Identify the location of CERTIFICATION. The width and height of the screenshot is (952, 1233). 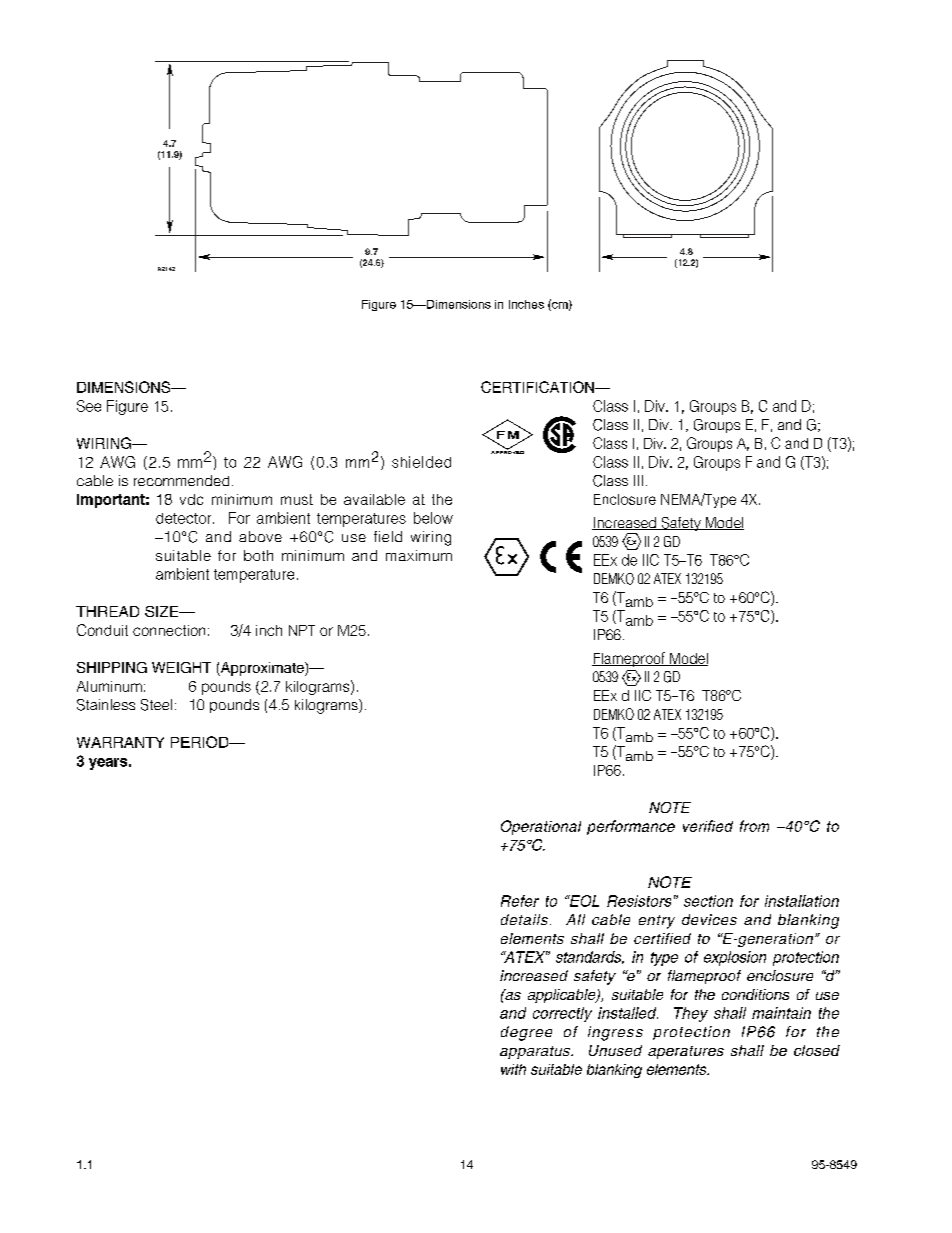
(538, 387).
